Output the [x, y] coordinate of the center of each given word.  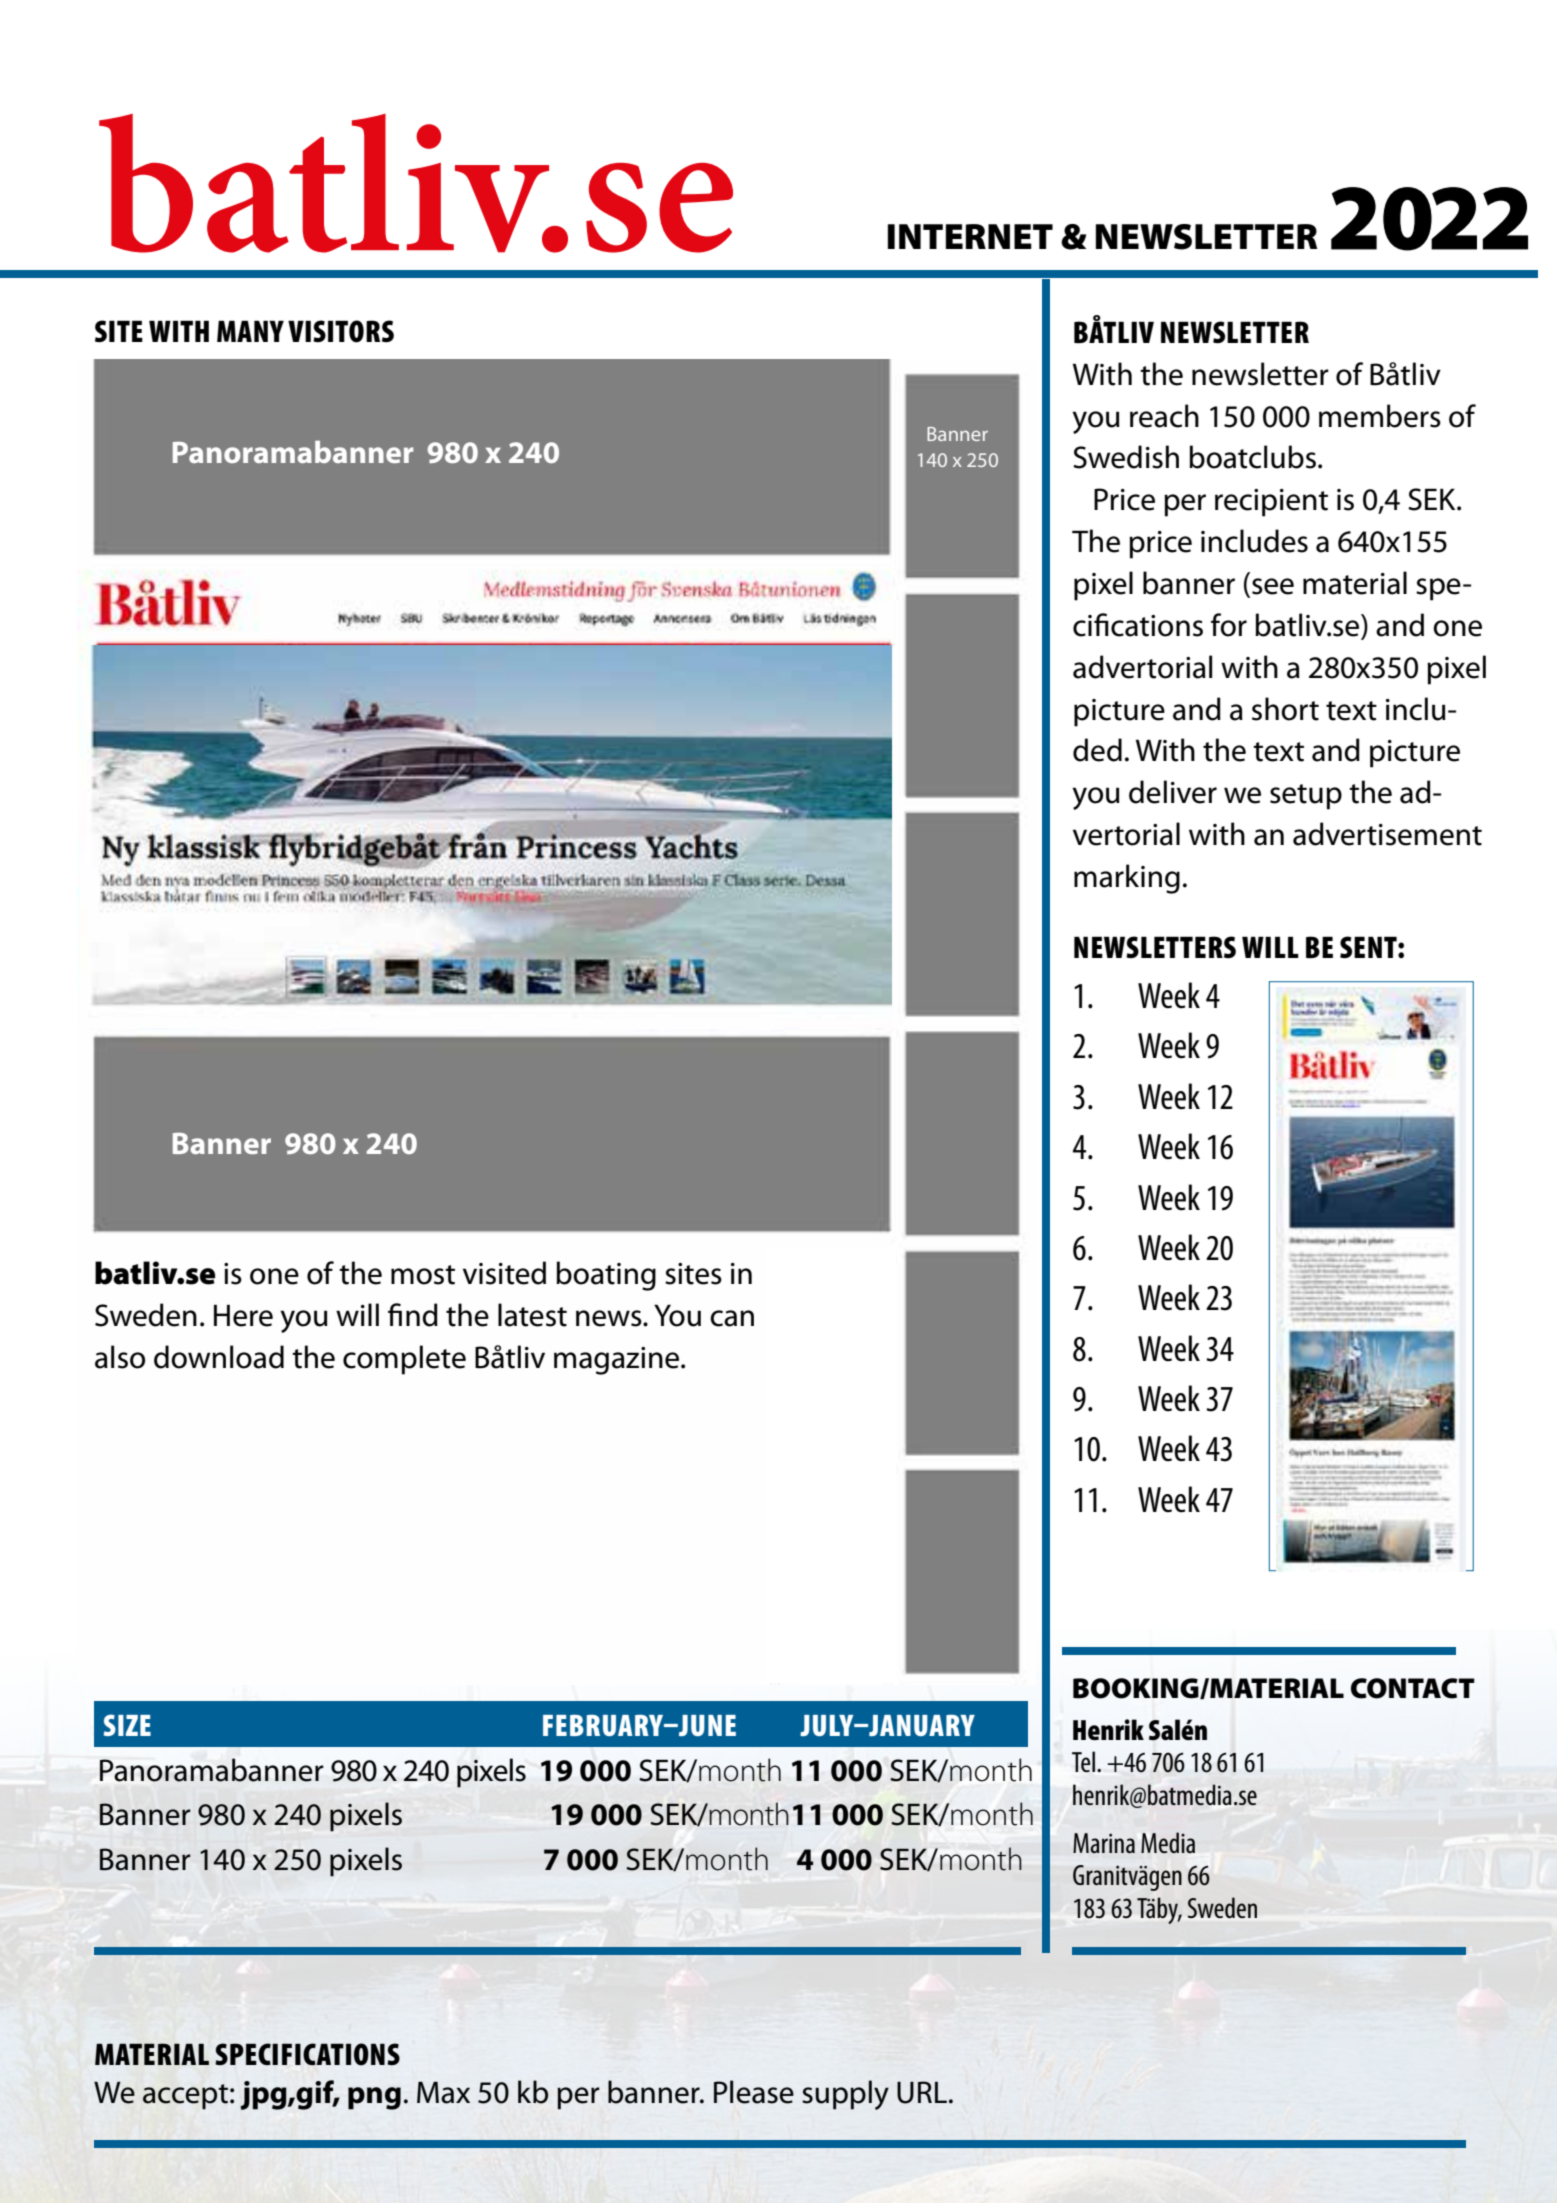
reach [1164, 416]
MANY [250, 331]
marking [1127, 879]
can [732, 1318]
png [374, 2098]
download [219, 1357]
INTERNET [970, 236]
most [423, 1275]
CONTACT [1413, 1688]
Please [754, 2092]
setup [1306, 797]
